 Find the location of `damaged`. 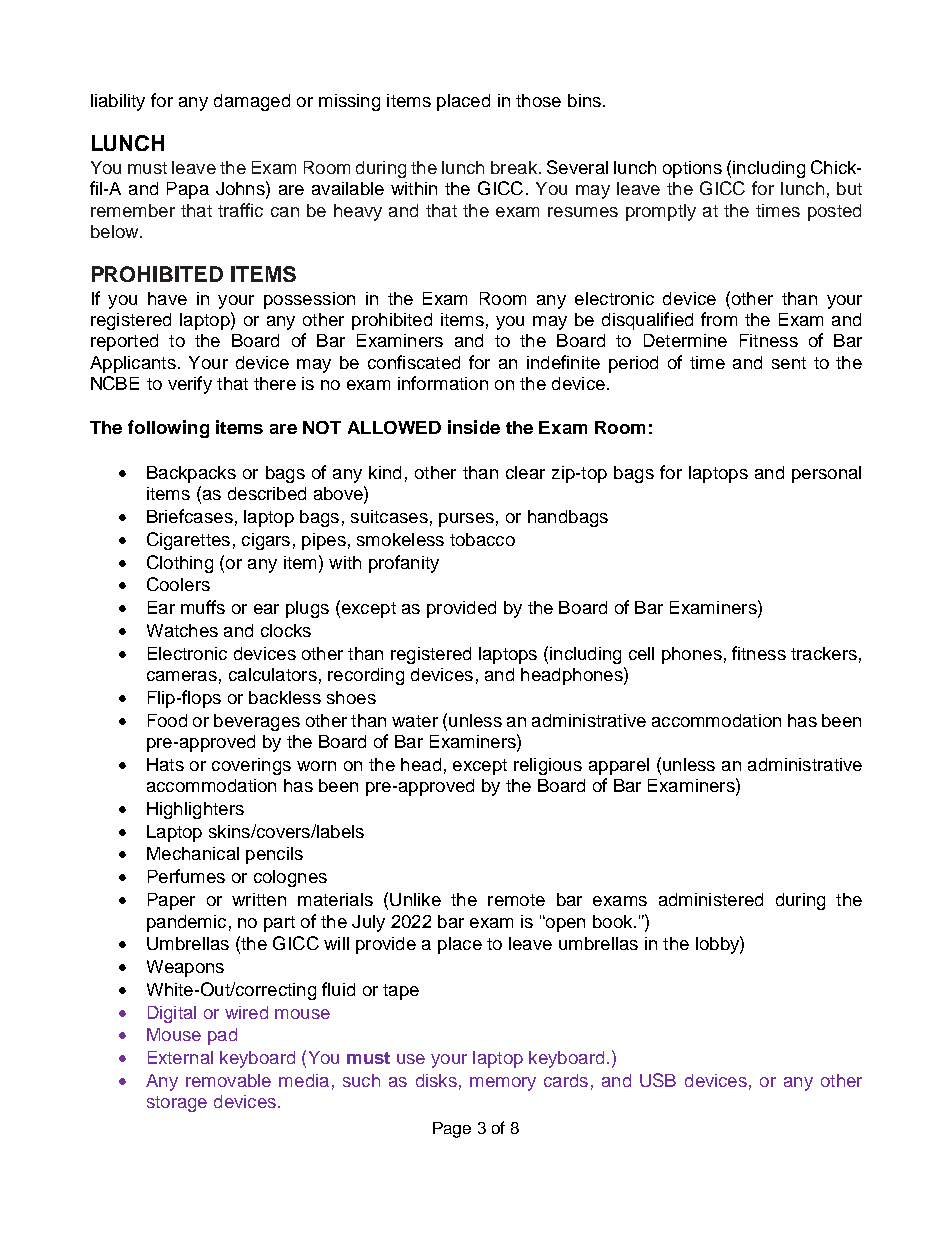

damaged is located at coordinates (252, 102).
